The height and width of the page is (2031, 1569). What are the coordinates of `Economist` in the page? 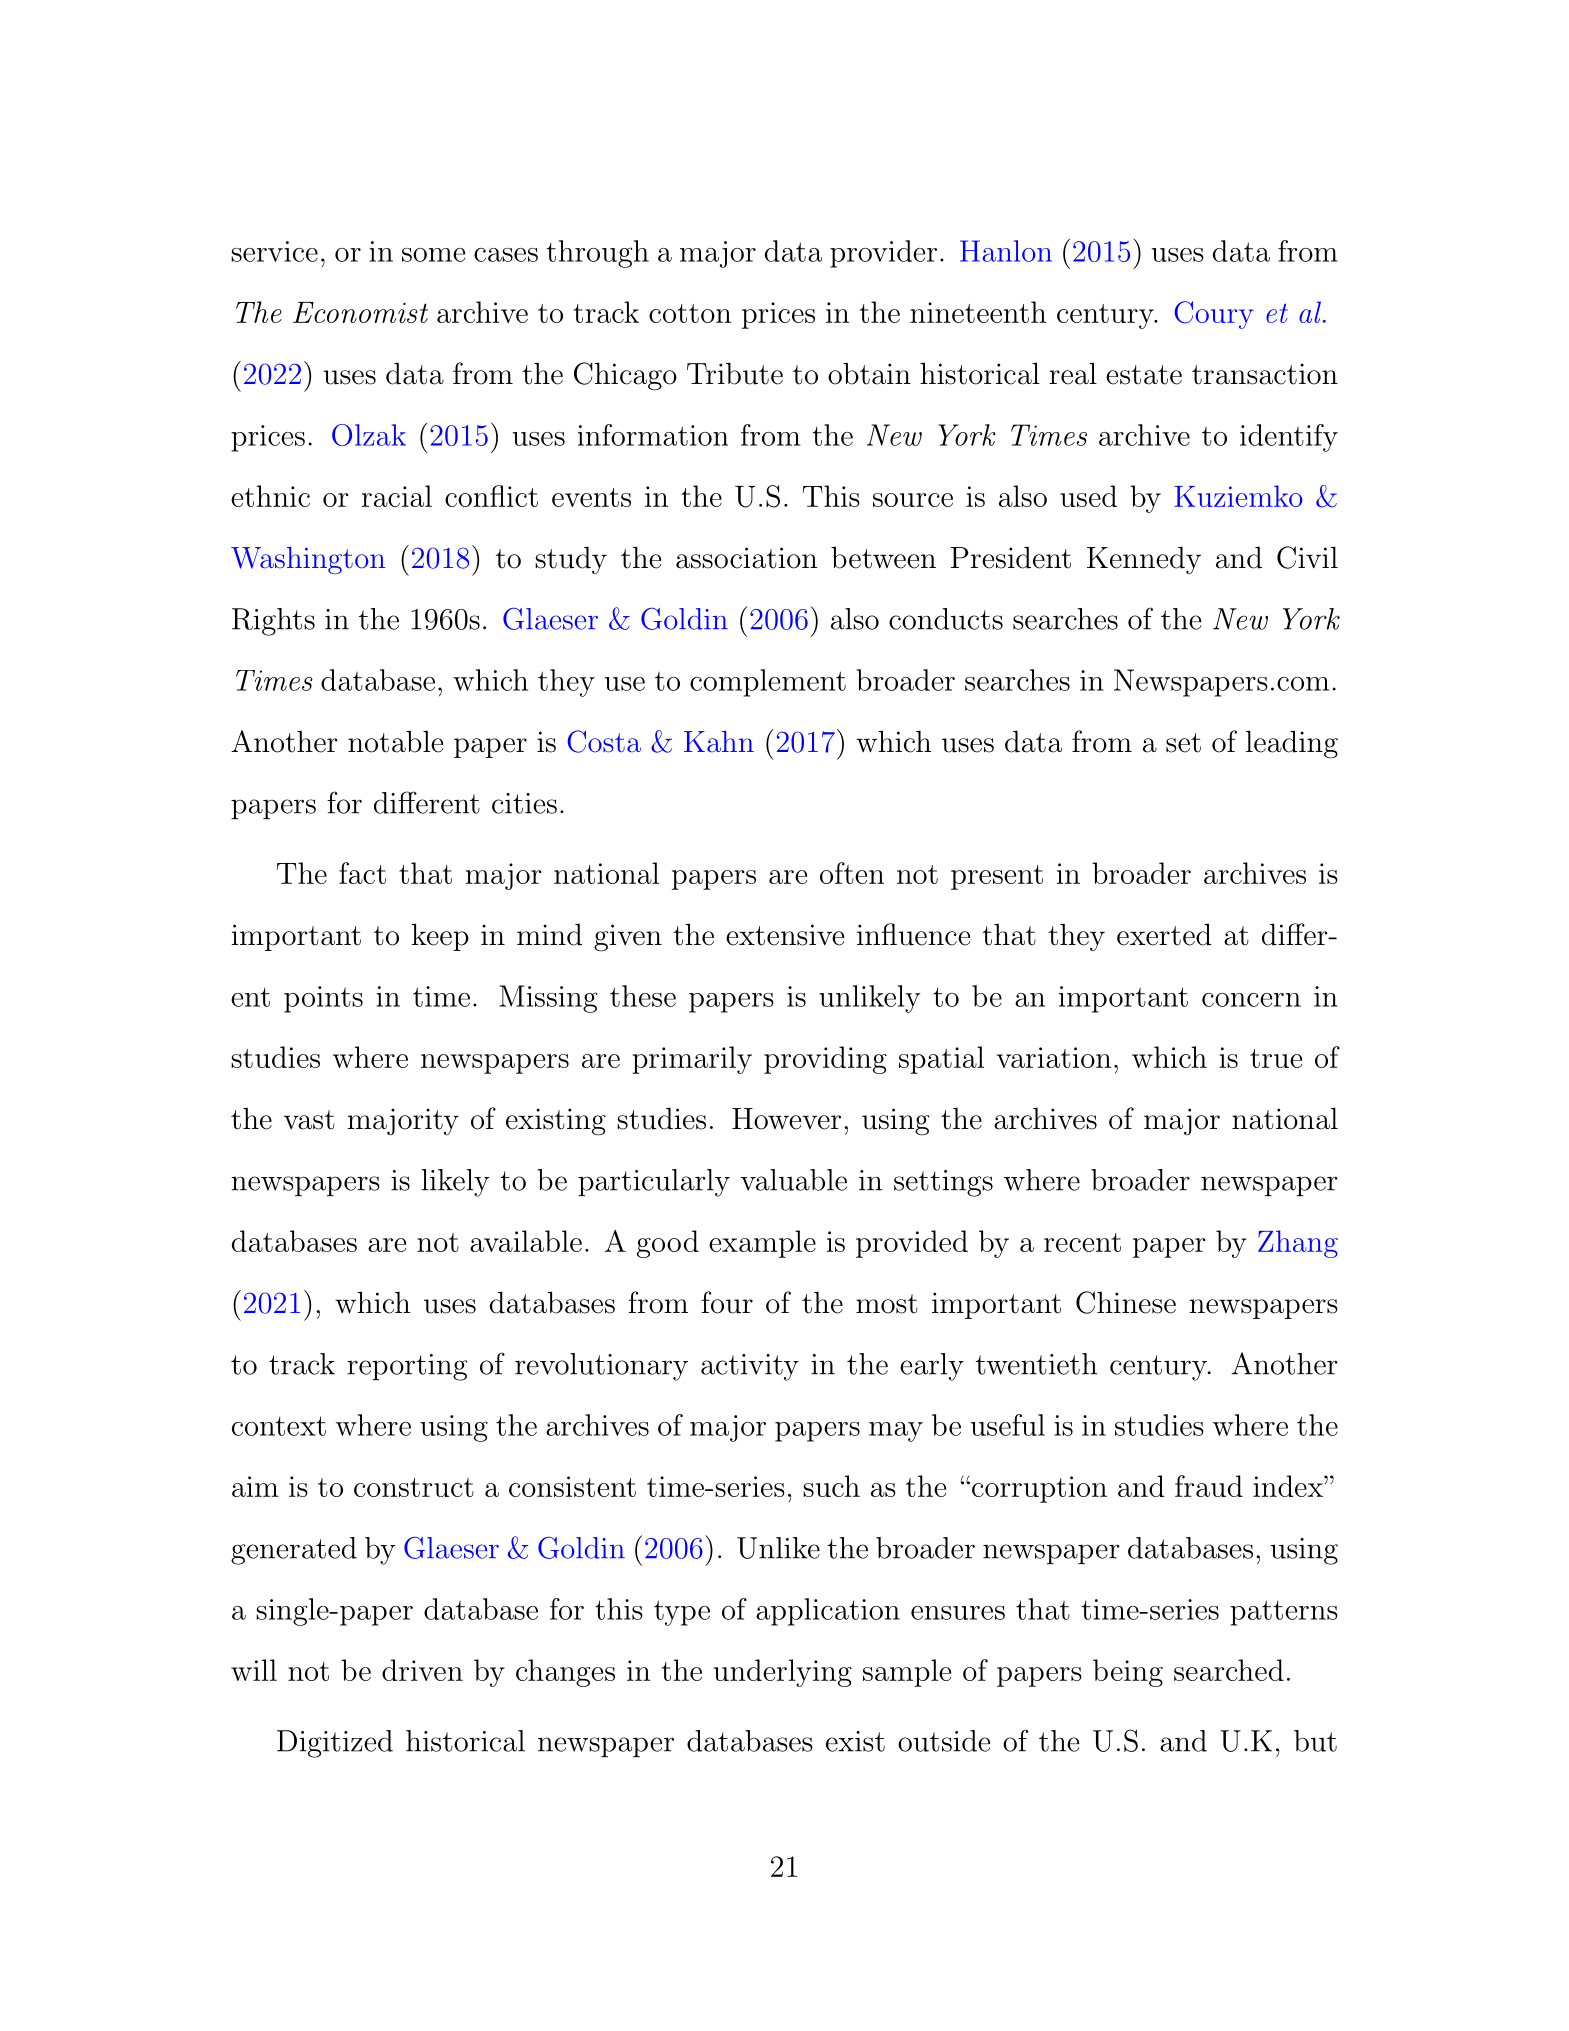 It's located at (360, 312).
